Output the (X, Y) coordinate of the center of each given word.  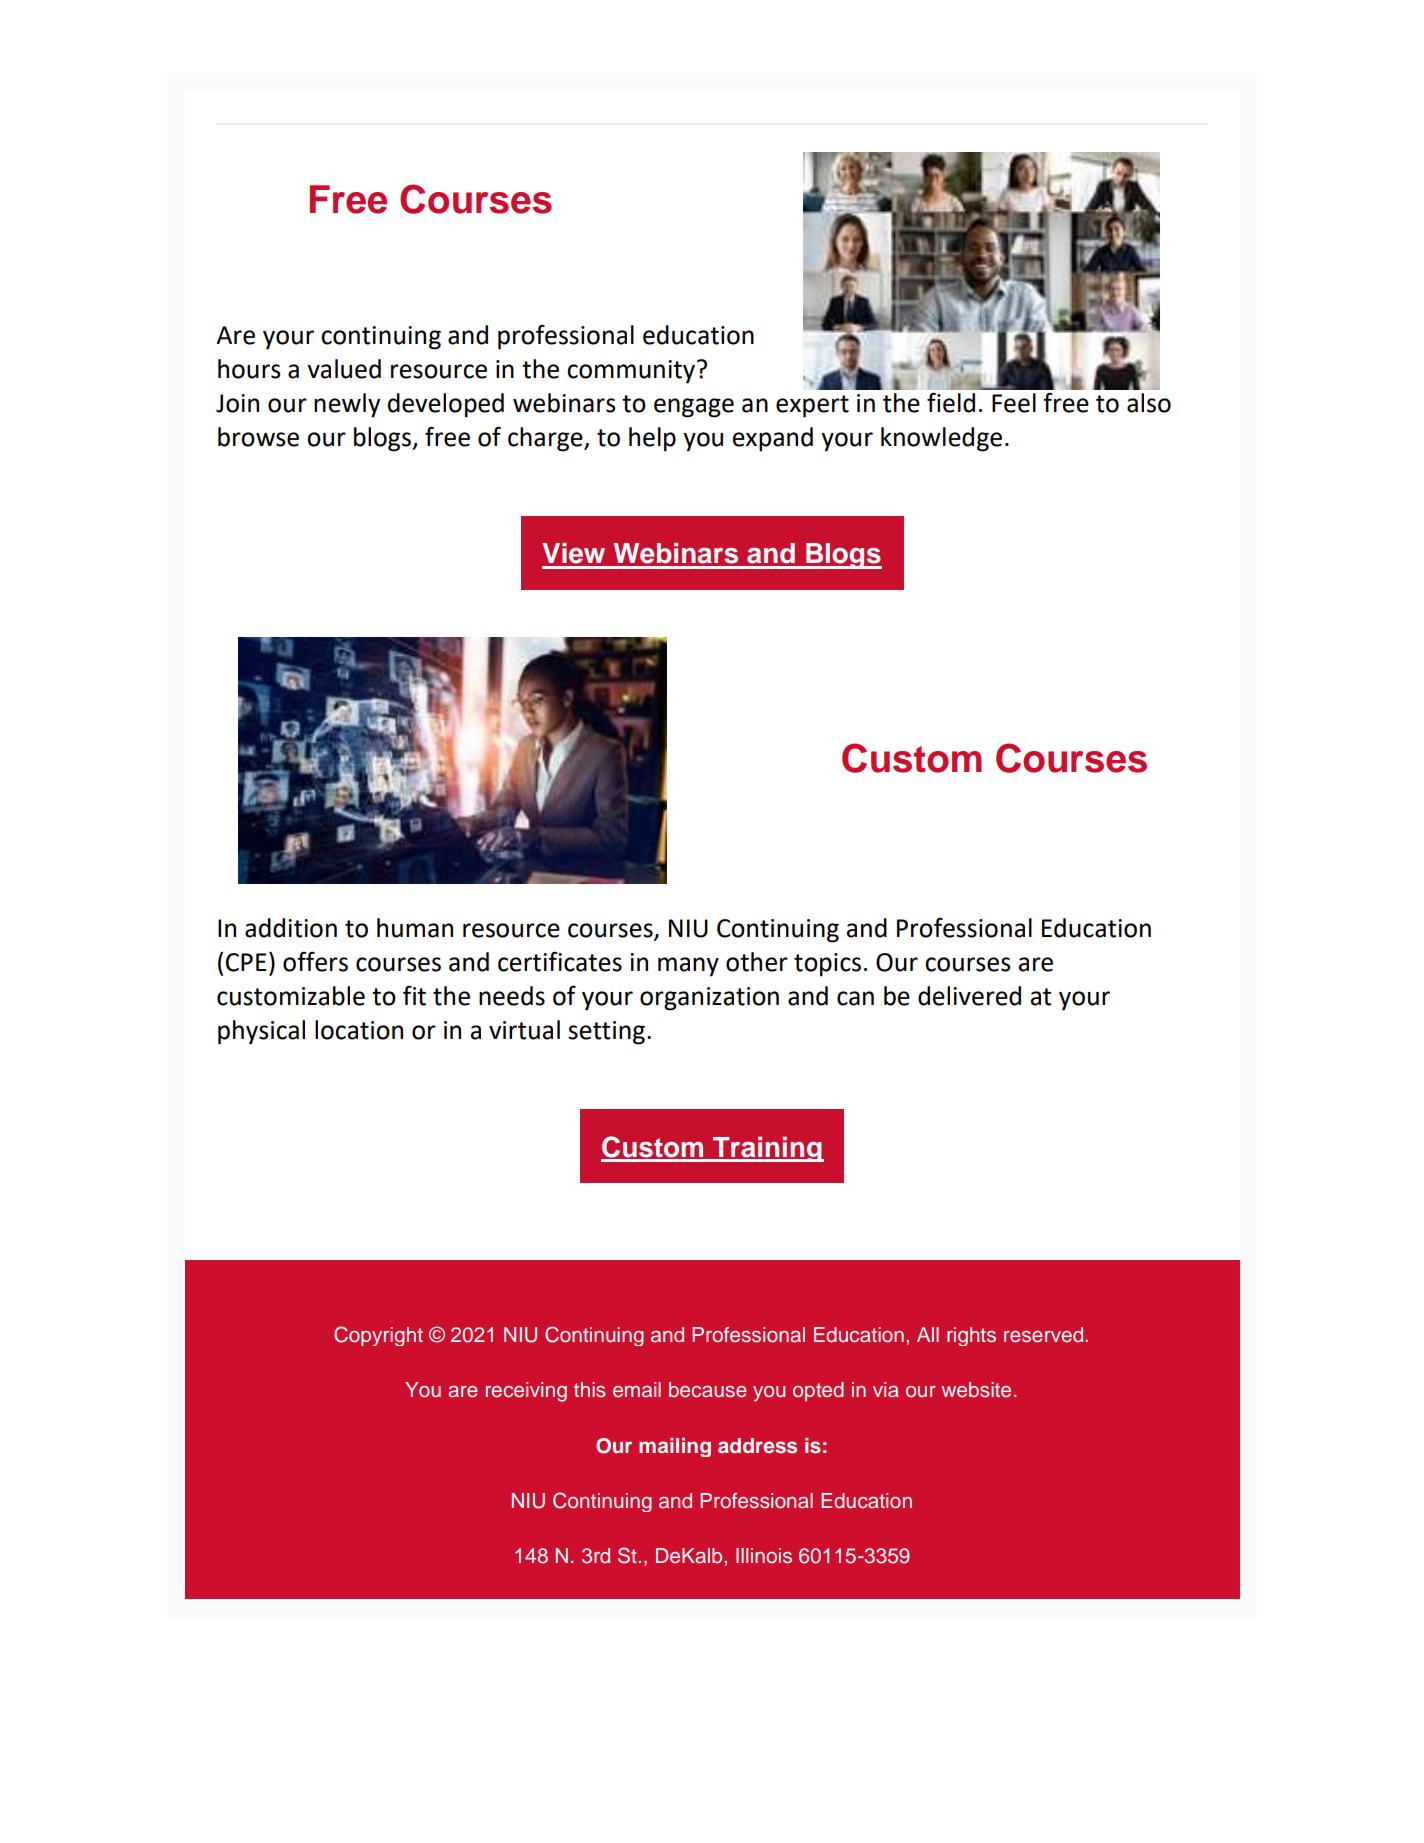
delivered (969, 996)
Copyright (378, 1336)
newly (347, 405)
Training (767, 1149)
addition (291, 928)
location (359, 1030)
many (688, 967)
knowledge (941, 439)
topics (827, 965)
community (632, 372)
